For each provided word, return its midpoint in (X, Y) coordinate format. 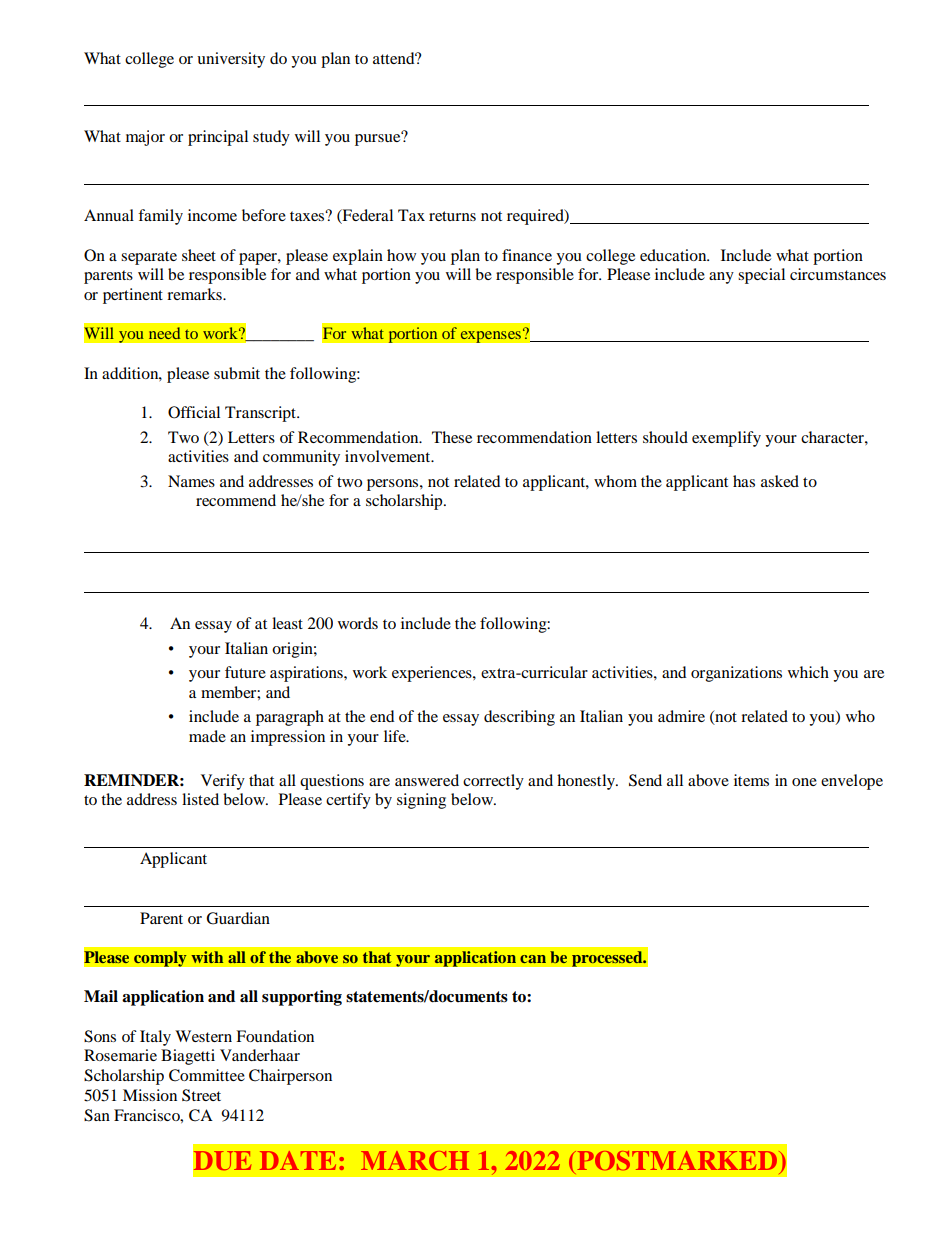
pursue (379, 139)
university (231, 60)
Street (201, 1095)
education (674, 255)
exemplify (726, 439)
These (452, 437)
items (751, 780)
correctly (493, 782)
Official (194, 412)
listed (200, 799)
